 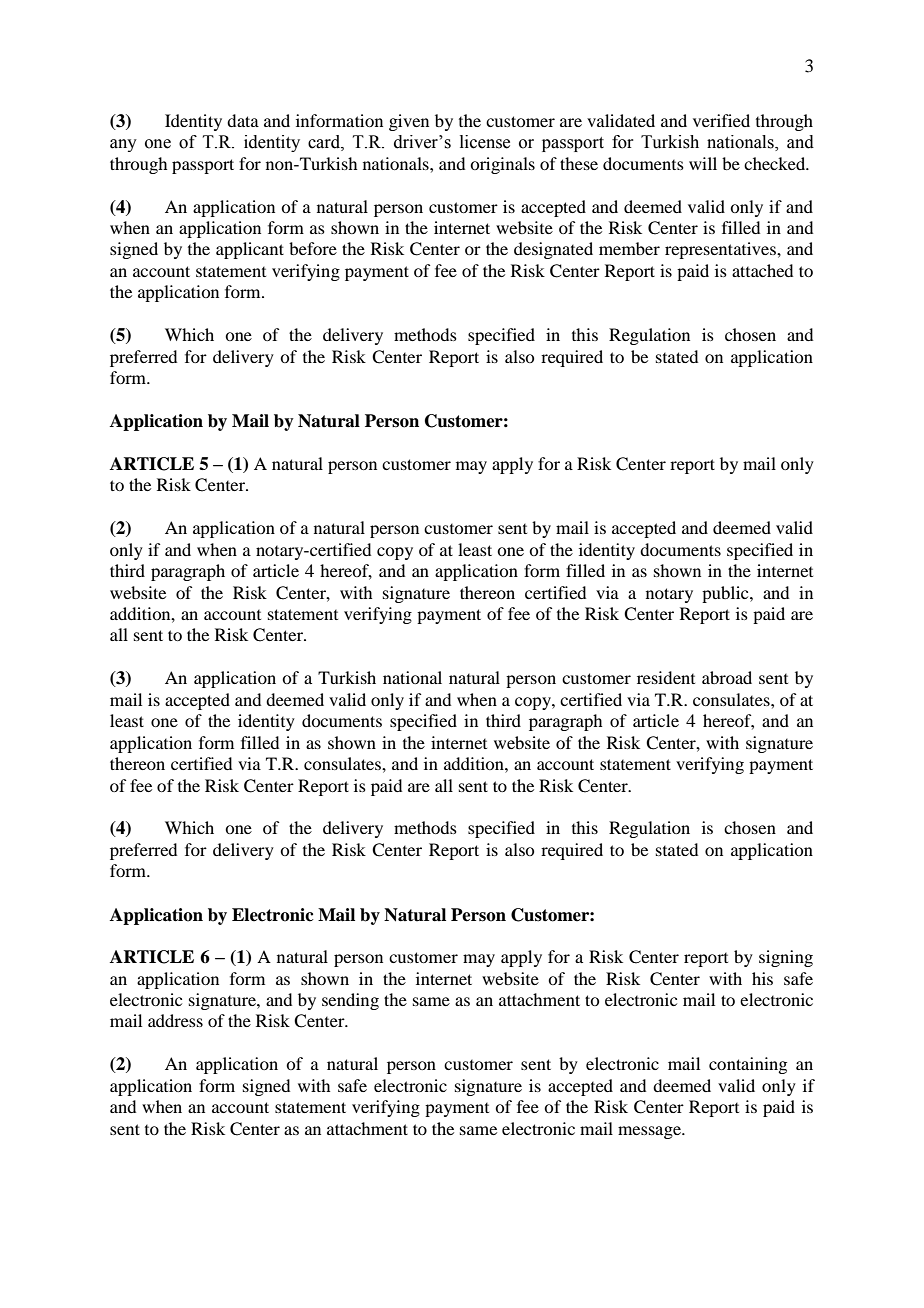 I want to click on license, so click(x=485, y=142).
